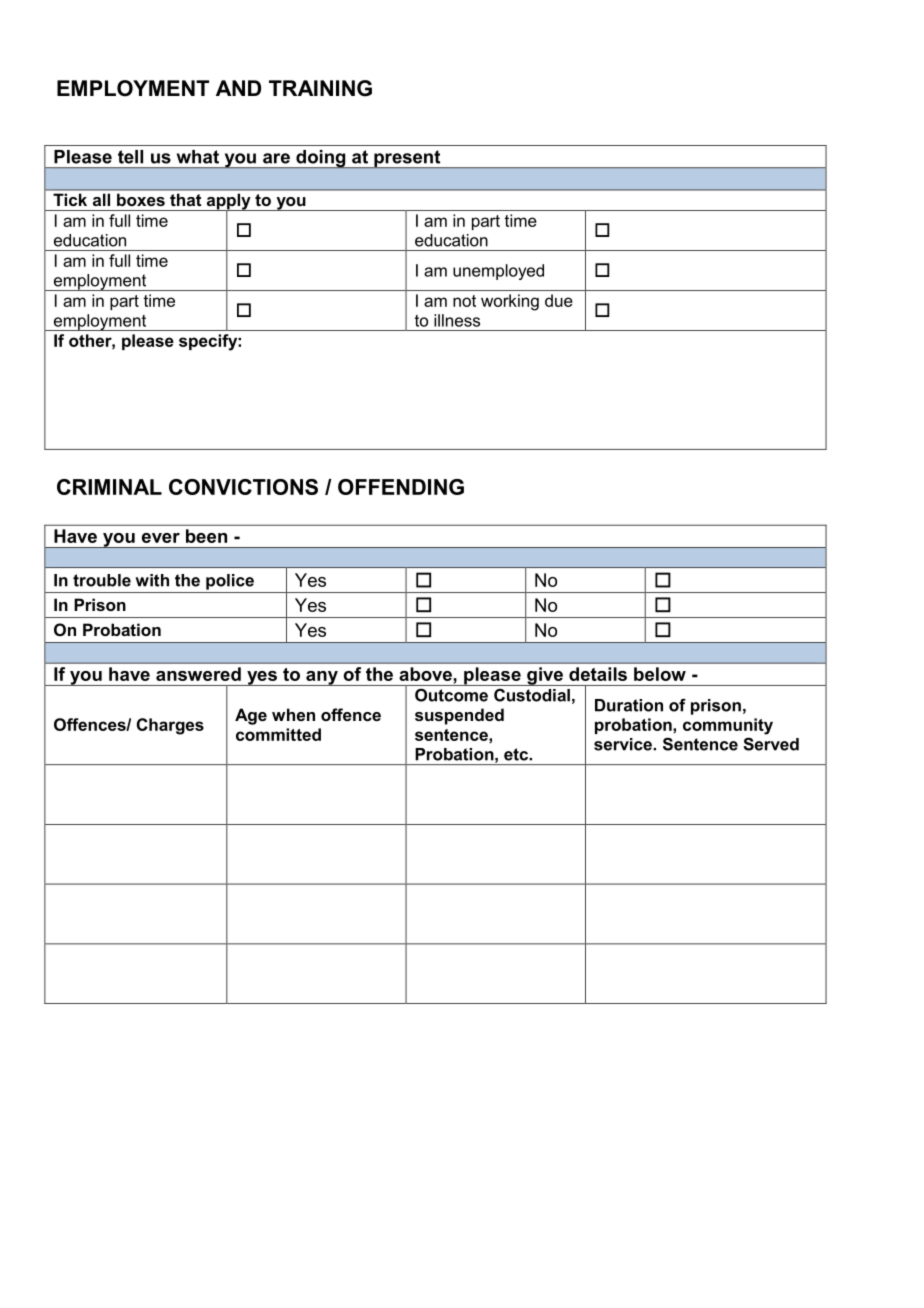 This screenshot has height=1308, width=924. What do you see at coordinates (243, 487) in the screenshot?
I see `CONVICTIONS` at bounding box center [243, 487].
